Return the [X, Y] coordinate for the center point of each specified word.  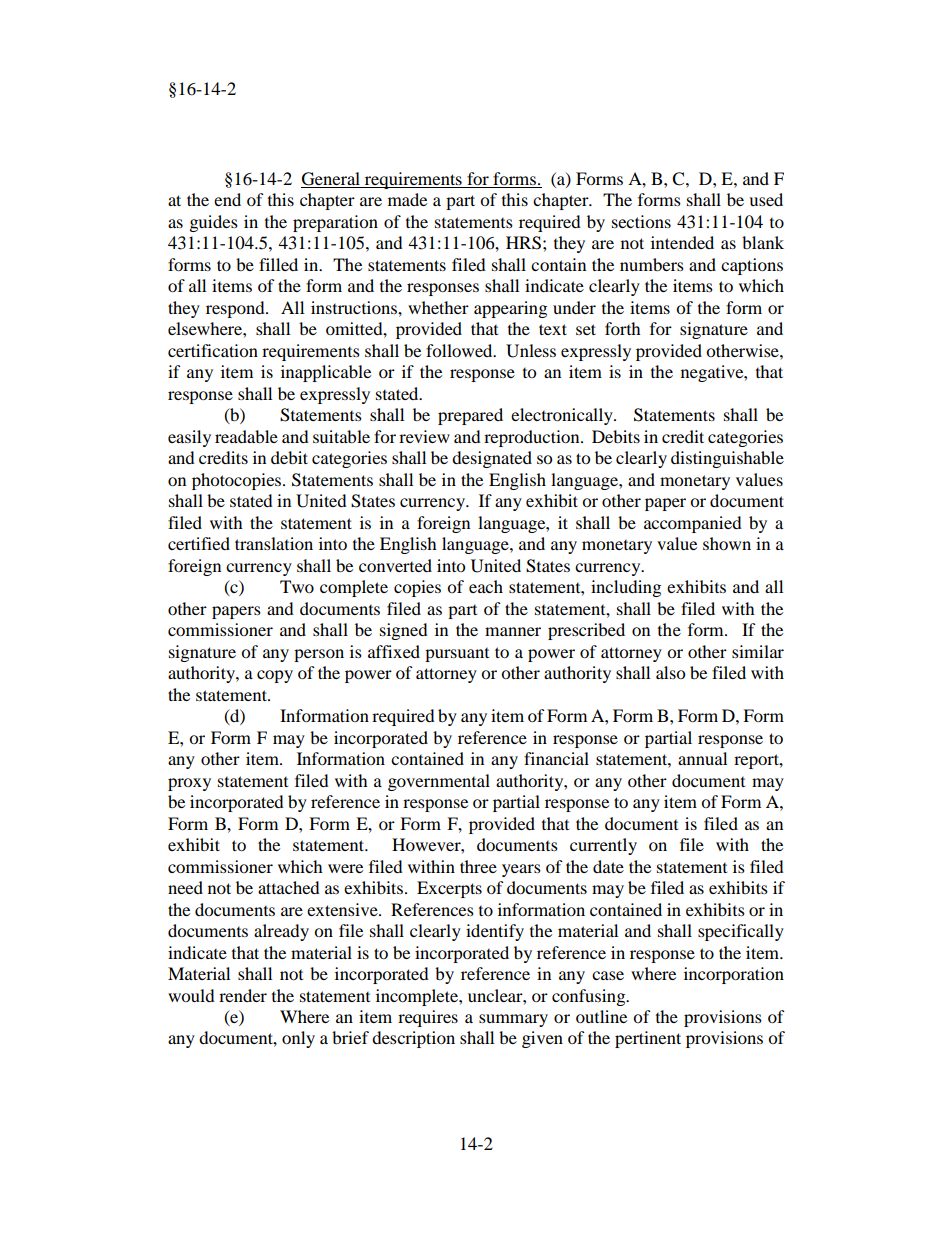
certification [213, 350]
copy [275, 676]
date [608, 866]
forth [623, 328]
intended [682, 242]
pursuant [457, 655]
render [243, 995]
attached [289, 887]
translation [274, 543]
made [407, 199]
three [478, 866]
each [486, 586]
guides [214, 223]
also [670, 672]
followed [460, 350]
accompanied [693, 524]
